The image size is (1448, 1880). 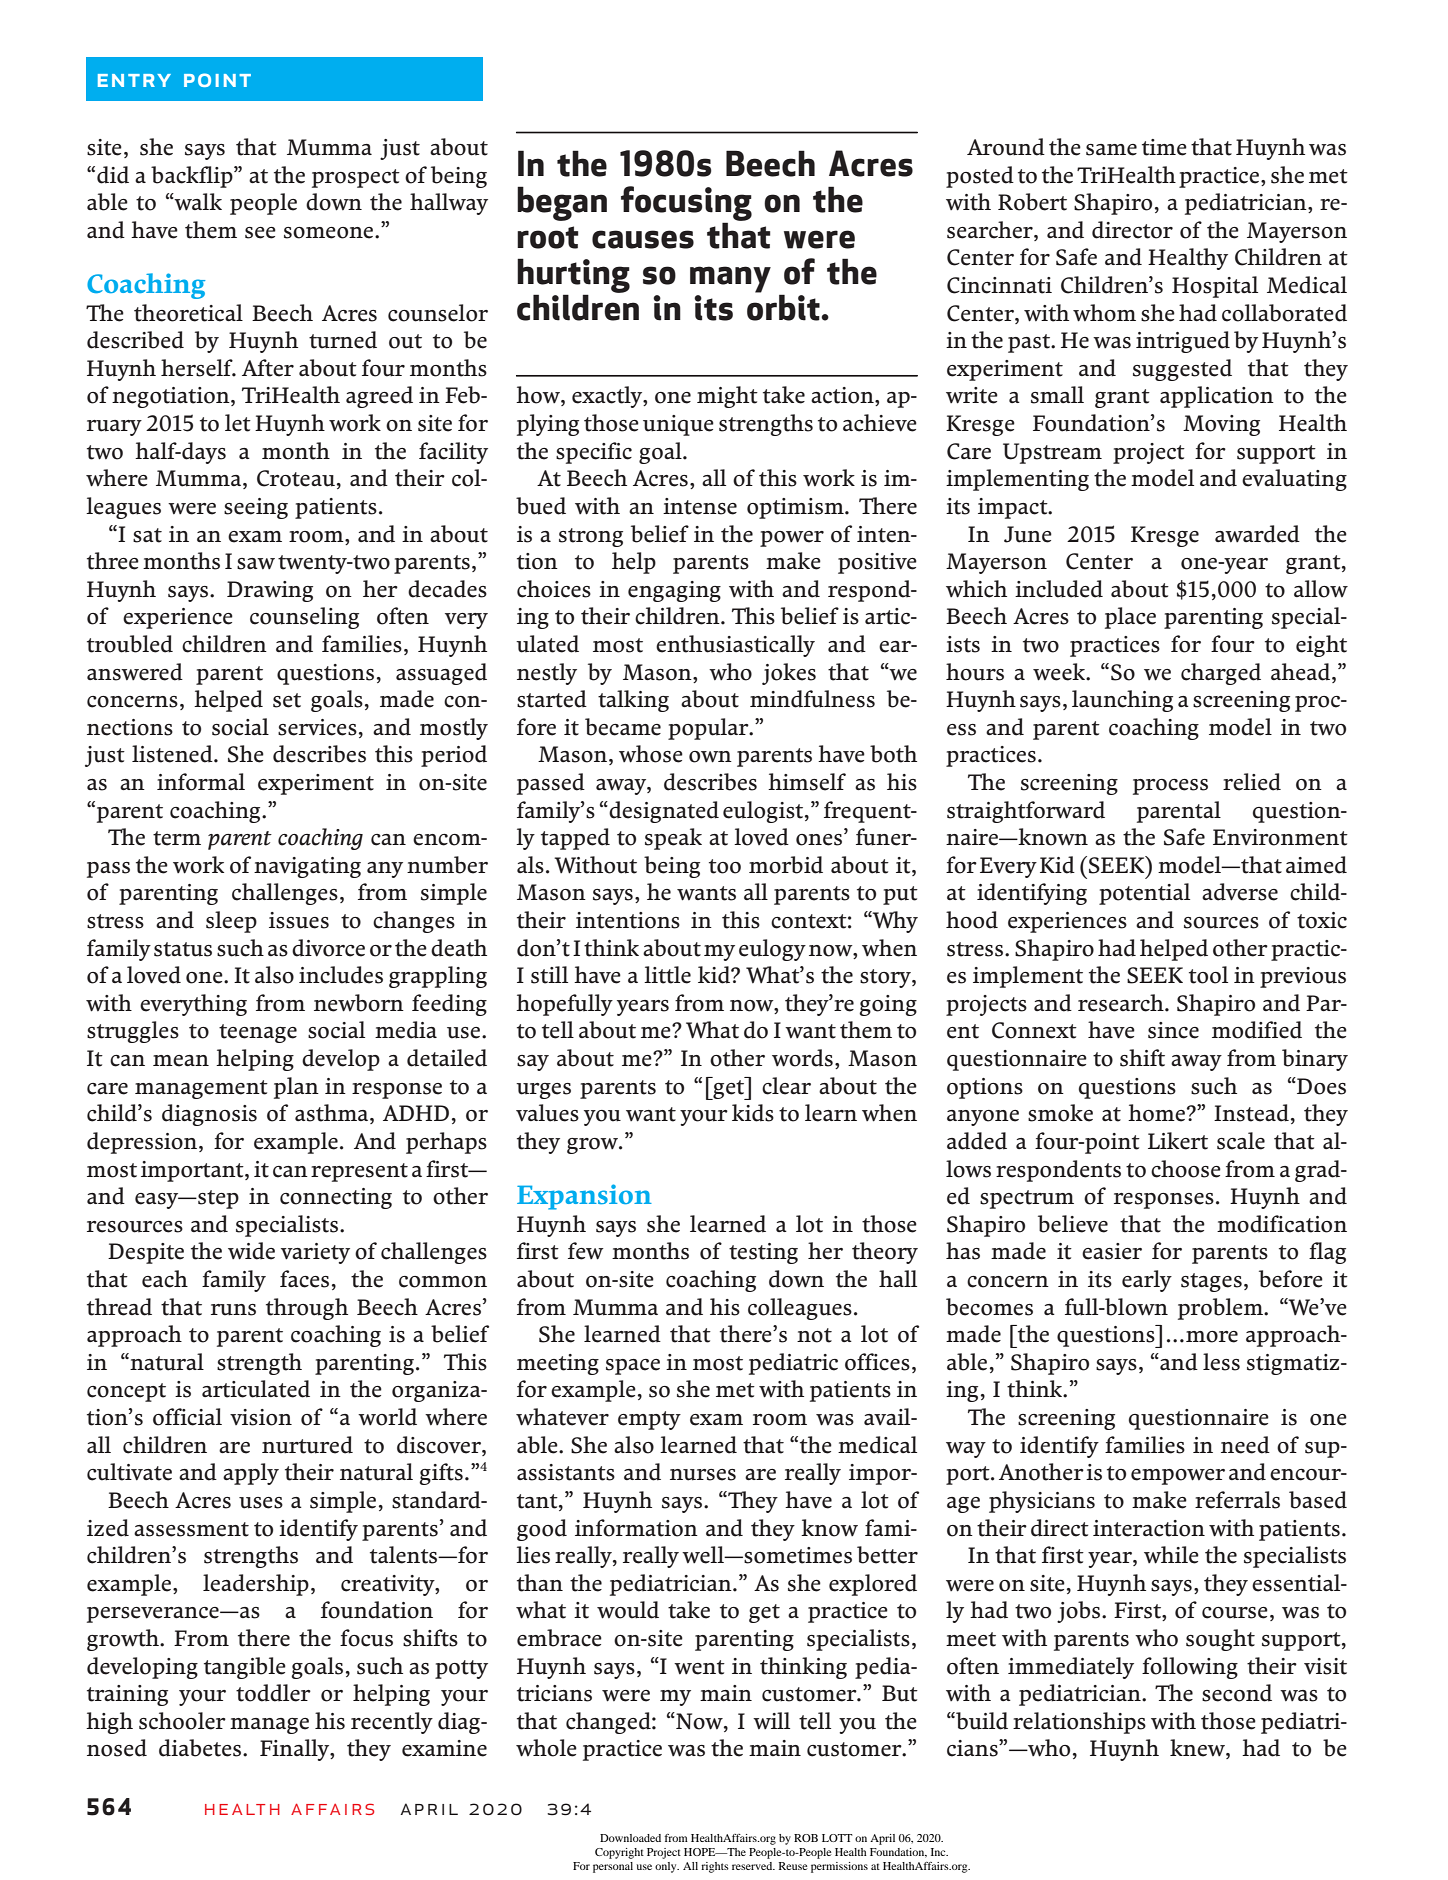 What do you see at coordinates (667, 975) in the screenshot?
I see `little` at bounding box center [667, 975].
